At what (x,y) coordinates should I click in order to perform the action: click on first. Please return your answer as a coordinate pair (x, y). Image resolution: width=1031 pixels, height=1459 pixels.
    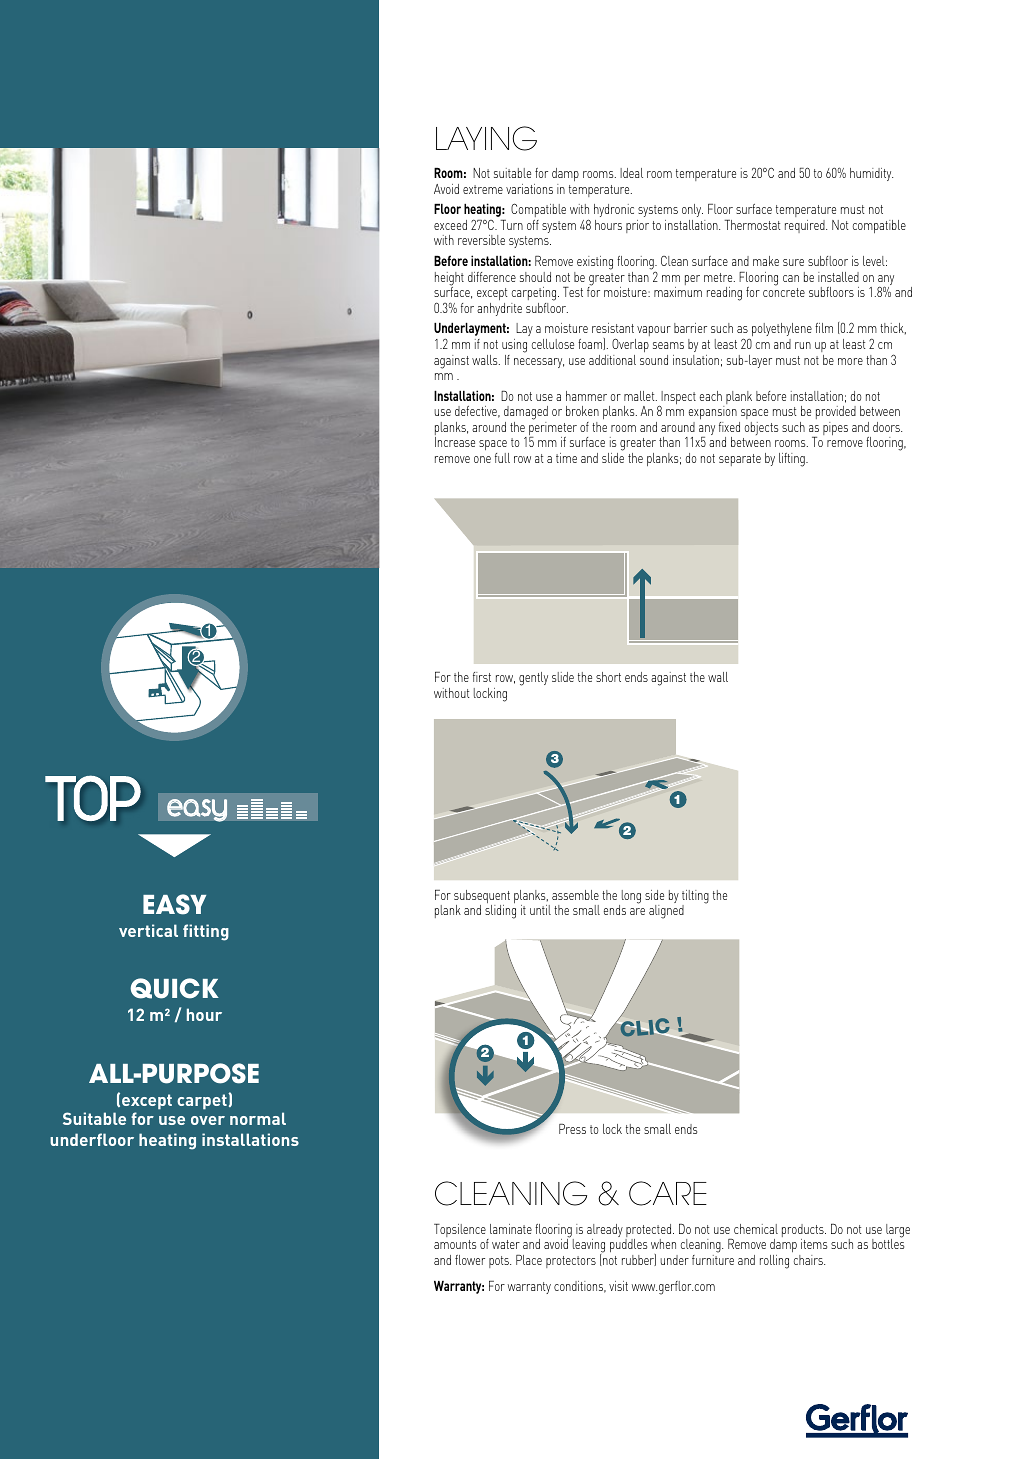
    Looking at the image, I should click on (482, 677).
